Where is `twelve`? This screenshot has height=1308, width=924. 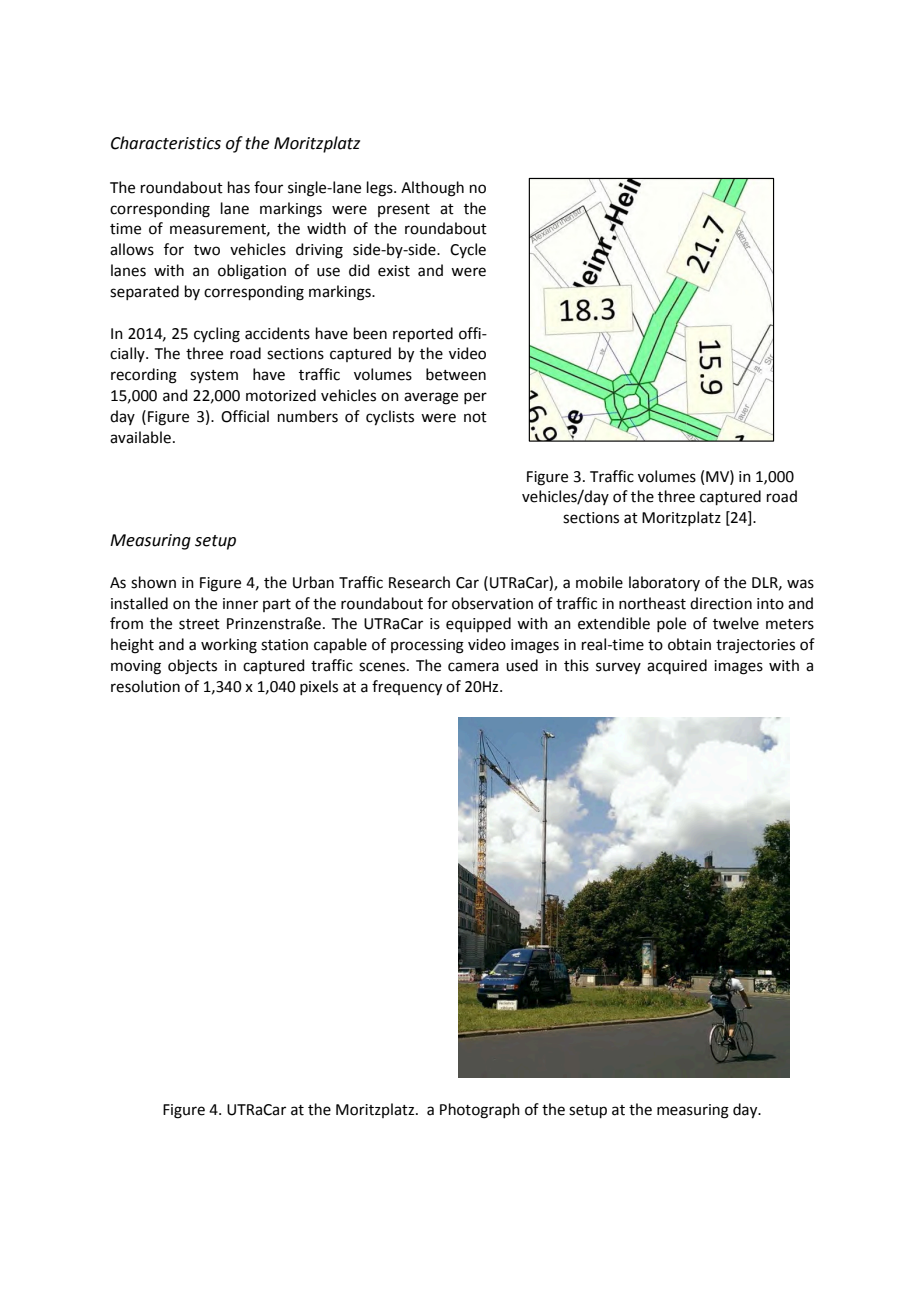 twelve is located at coordinates (736, 623).
